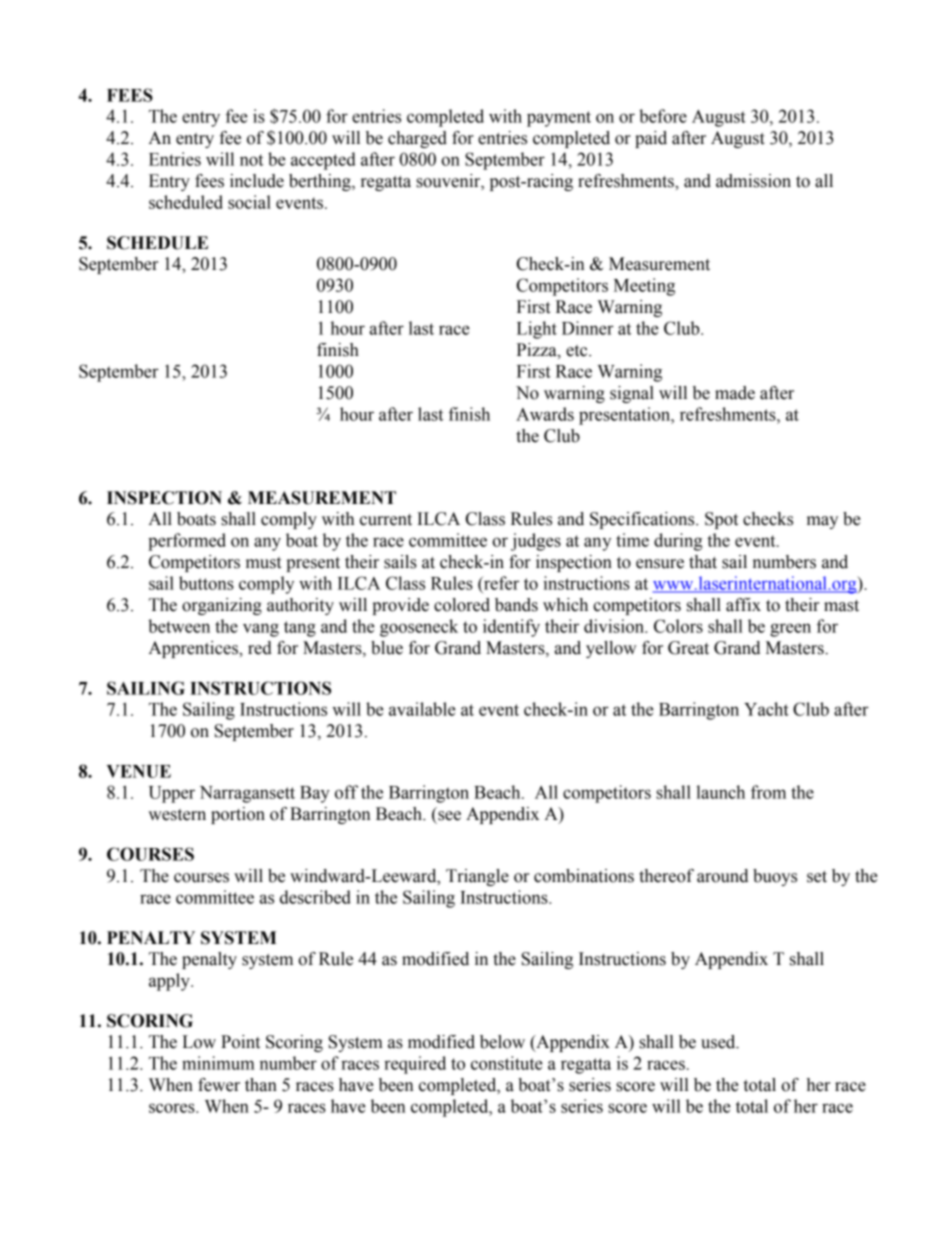  I want to click on charged, so click(417, 139).
